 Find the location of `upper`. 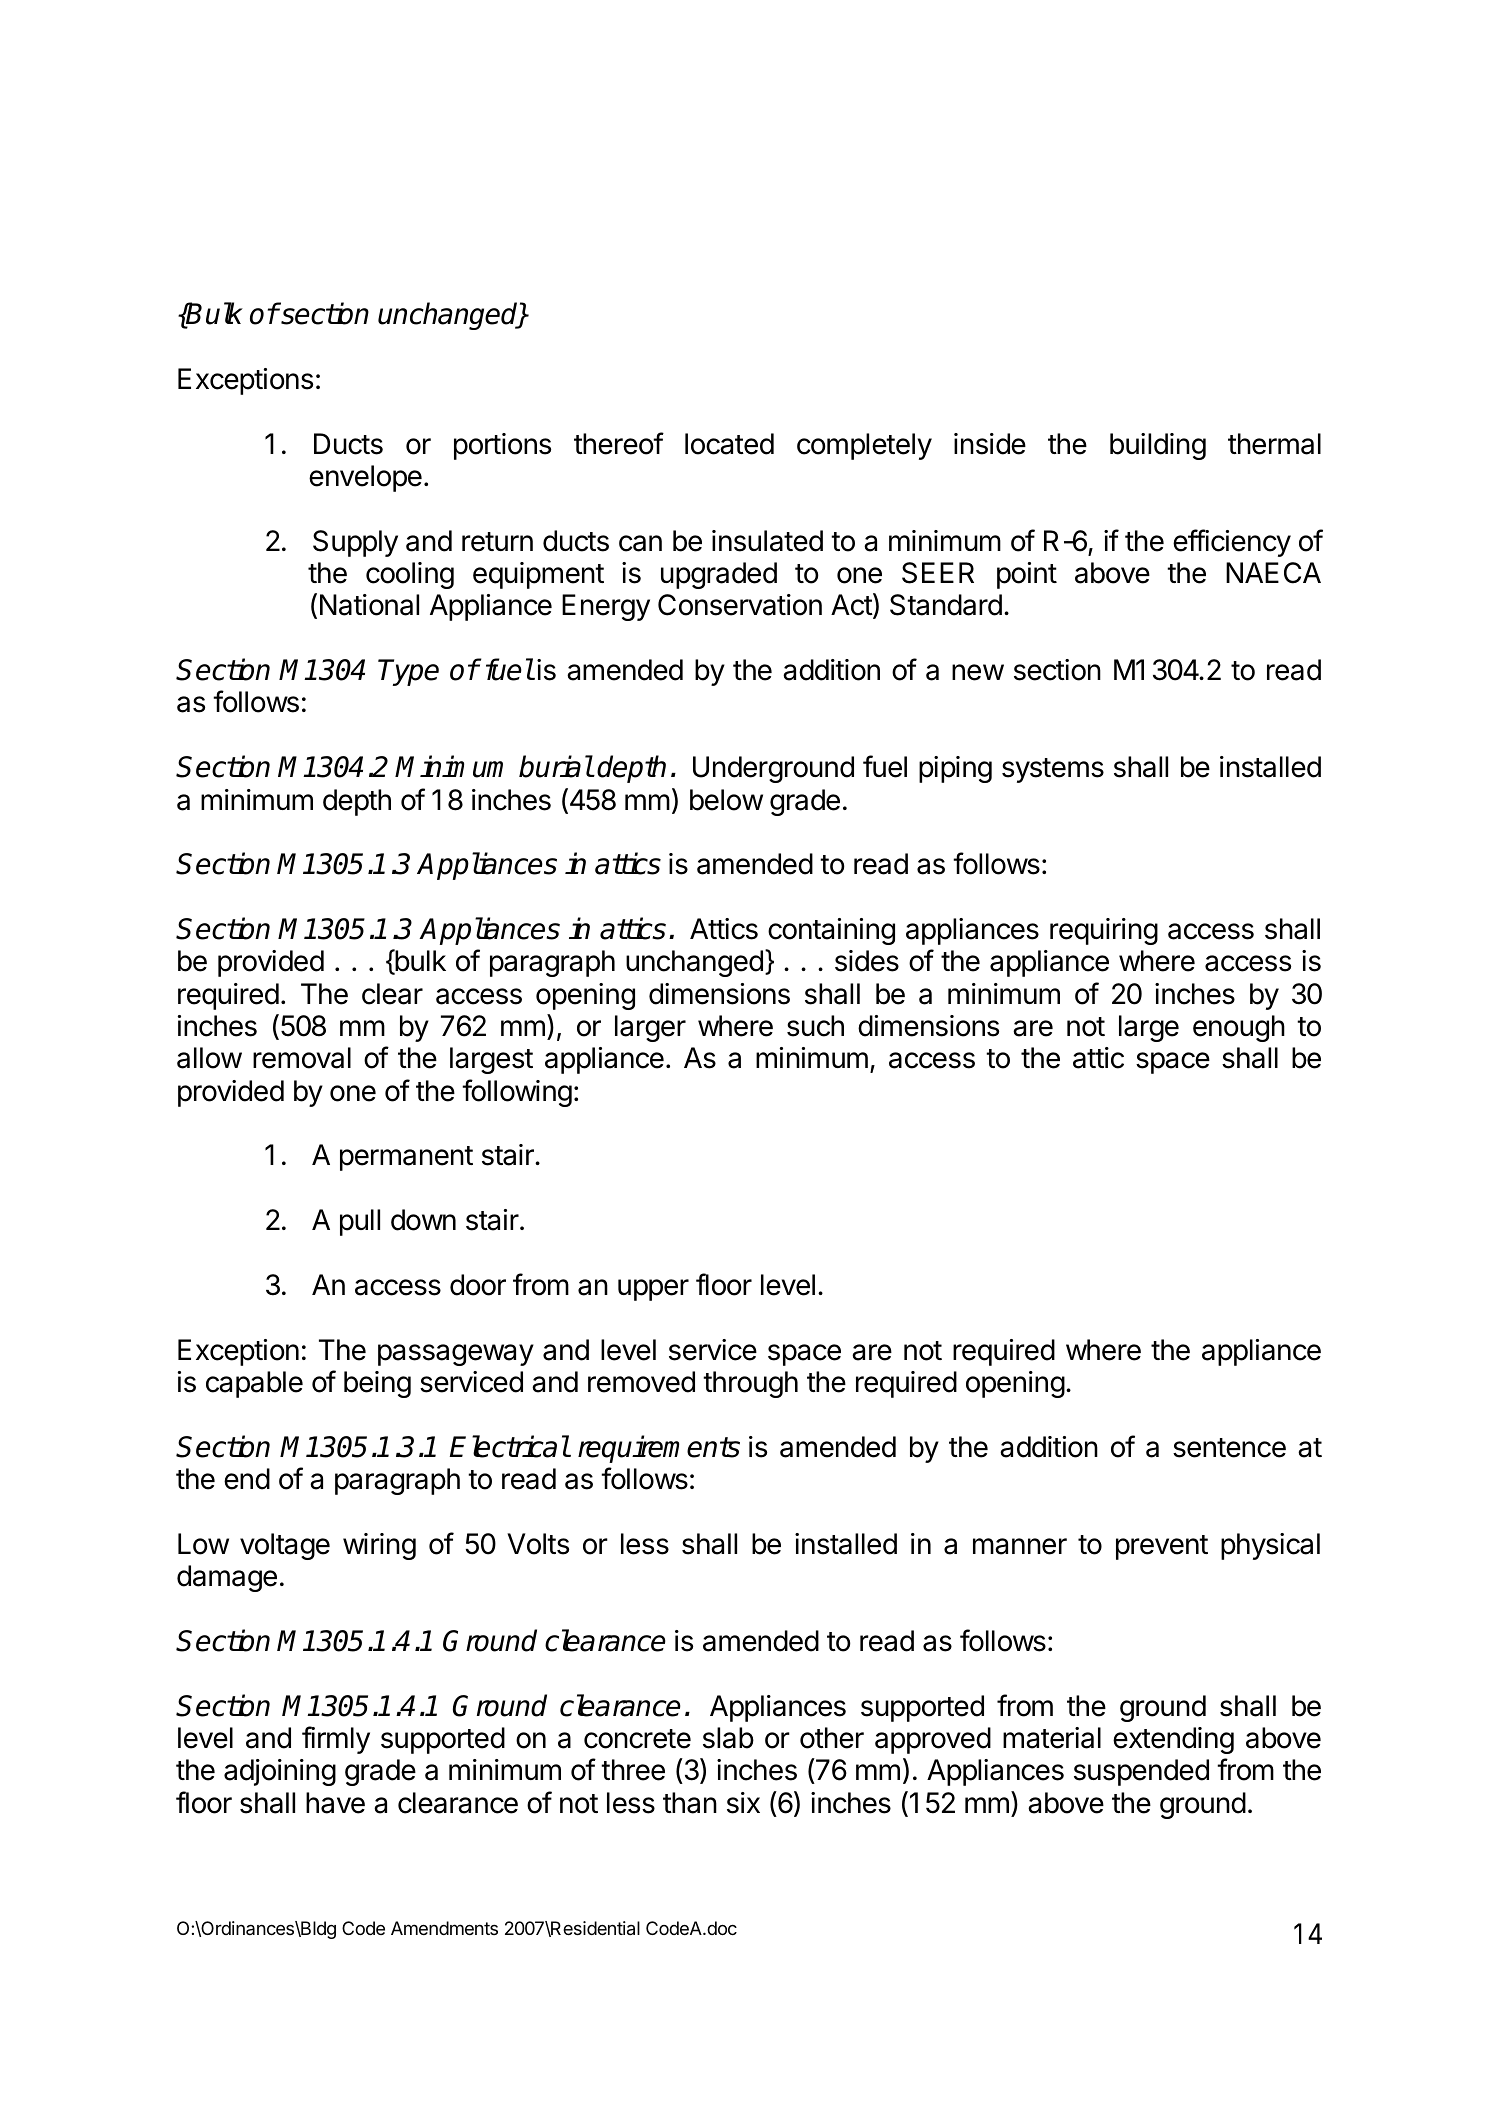

upper is located at coordinates (653, 1290).
